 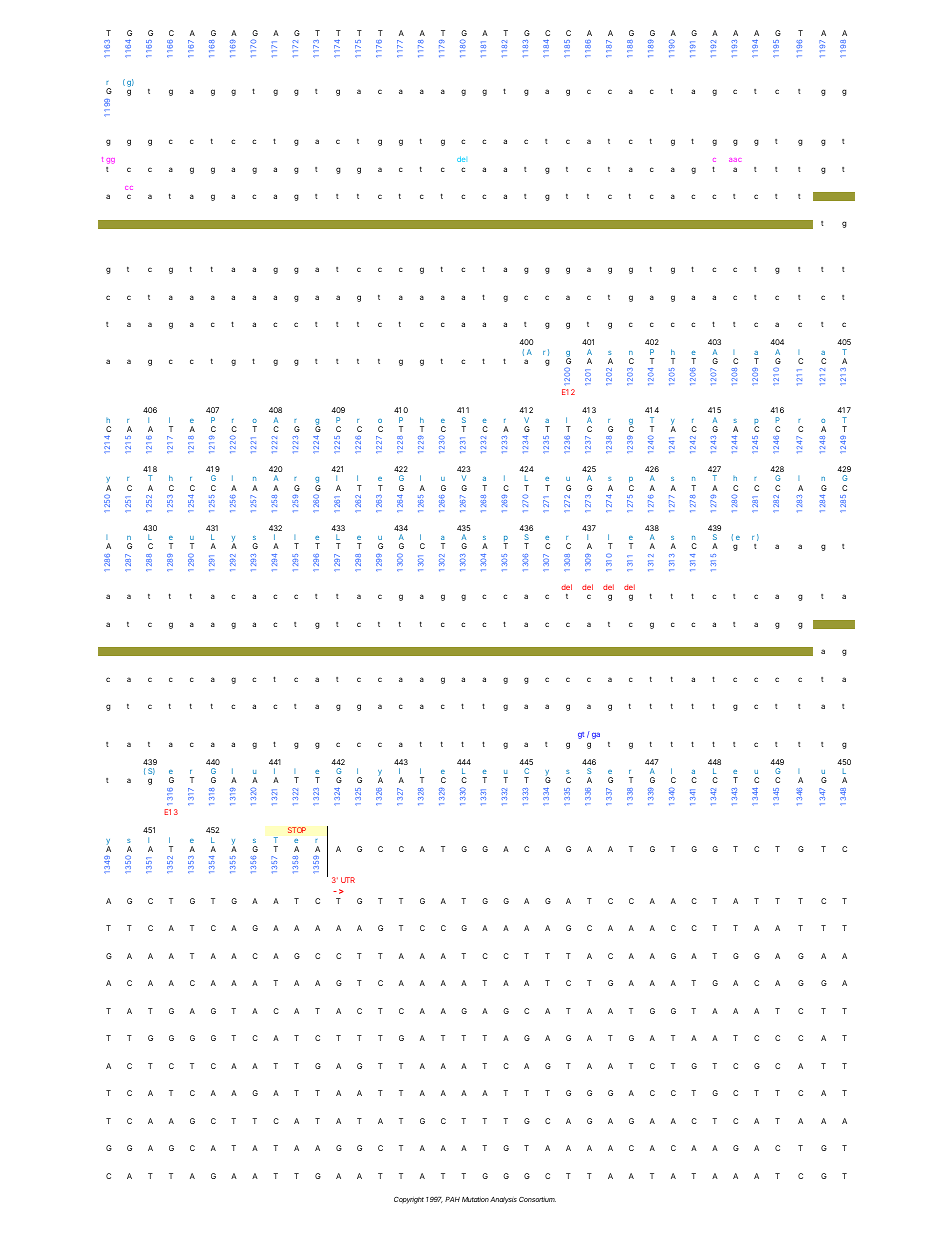 I want to click on PAH, so click(x=452, y=1199).
